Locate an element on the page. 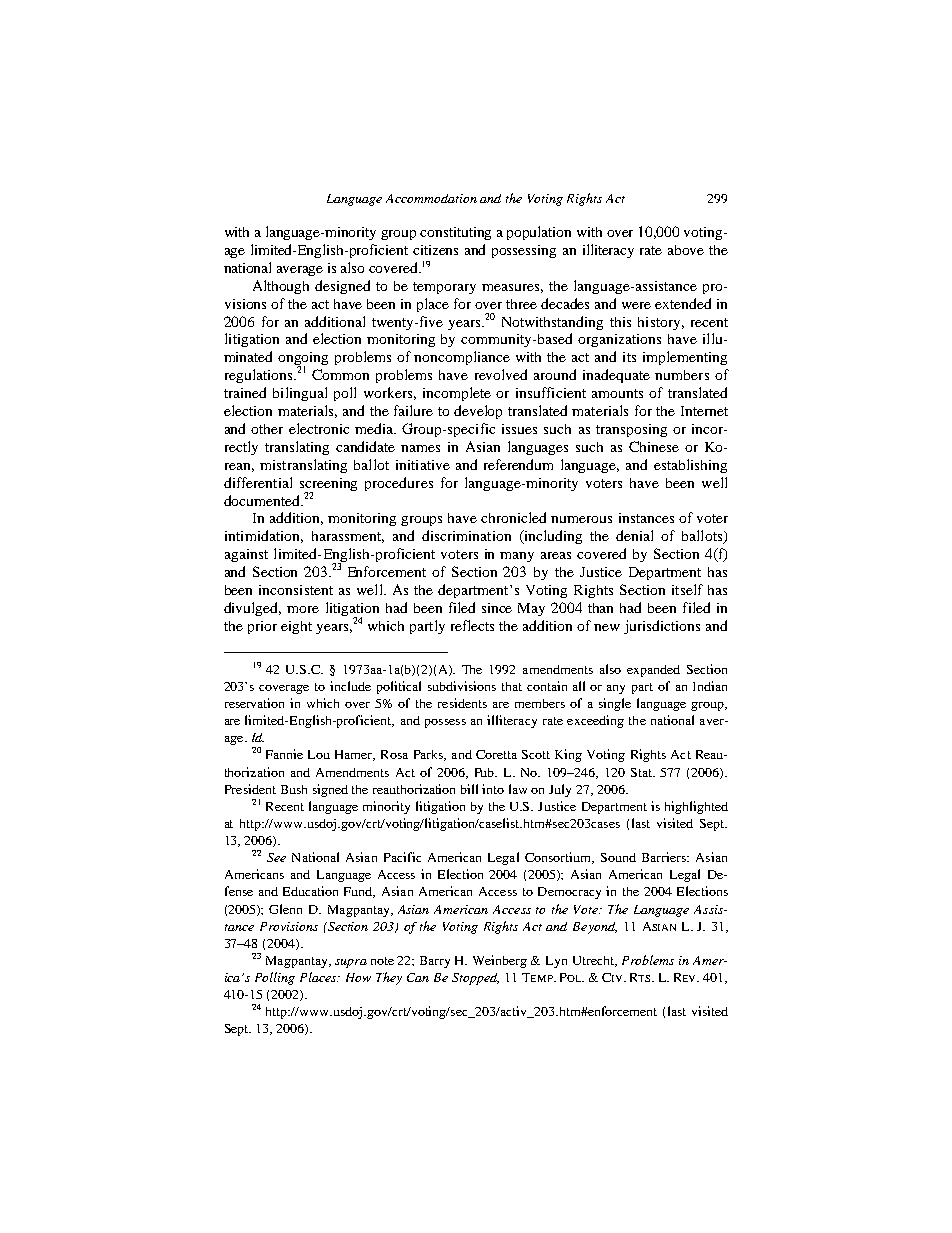 This page has height=1233, width=952. above is located at coordinates (686, 250).
